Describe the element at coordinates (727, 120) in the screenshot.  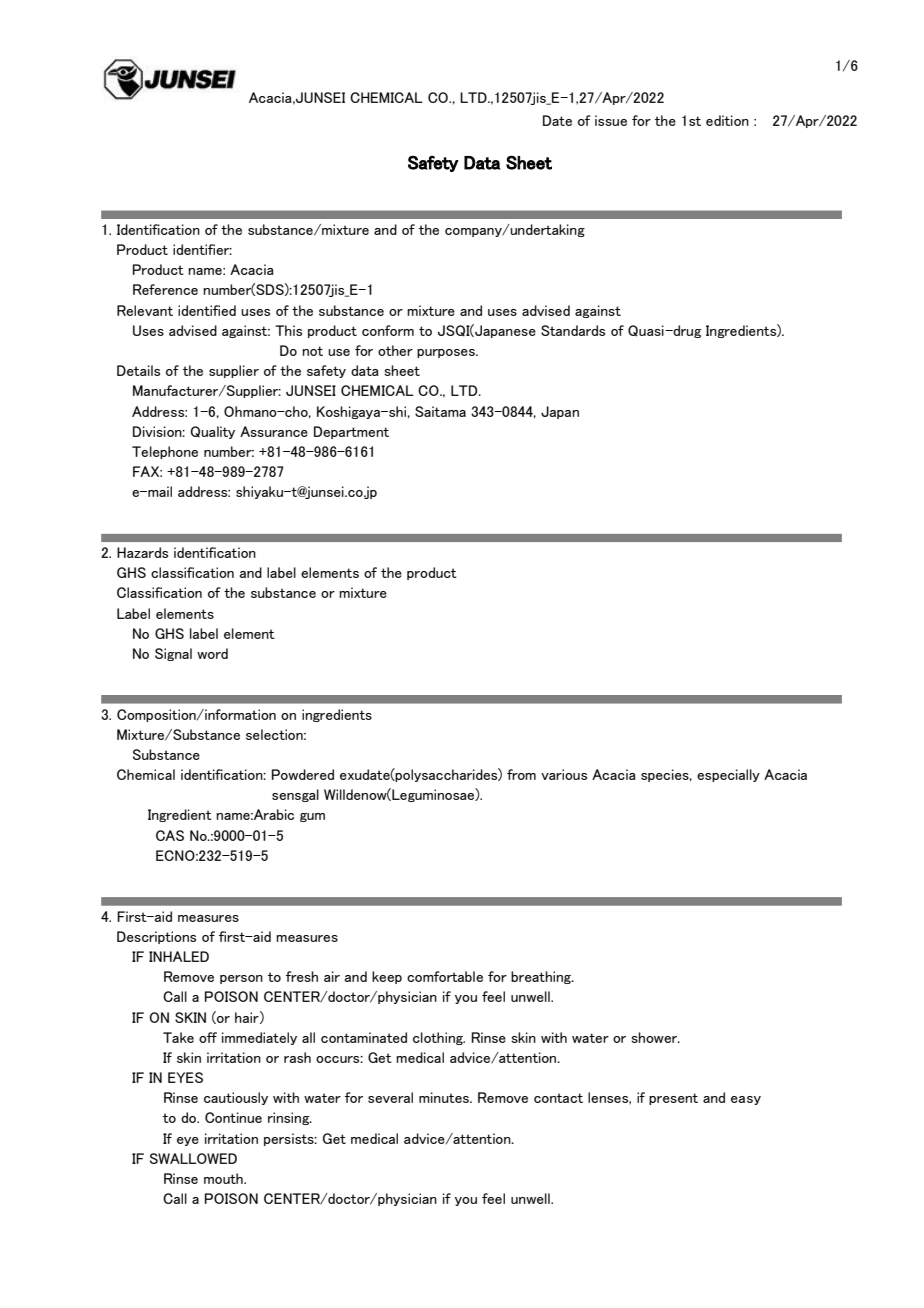
I see `edition` at that location.
